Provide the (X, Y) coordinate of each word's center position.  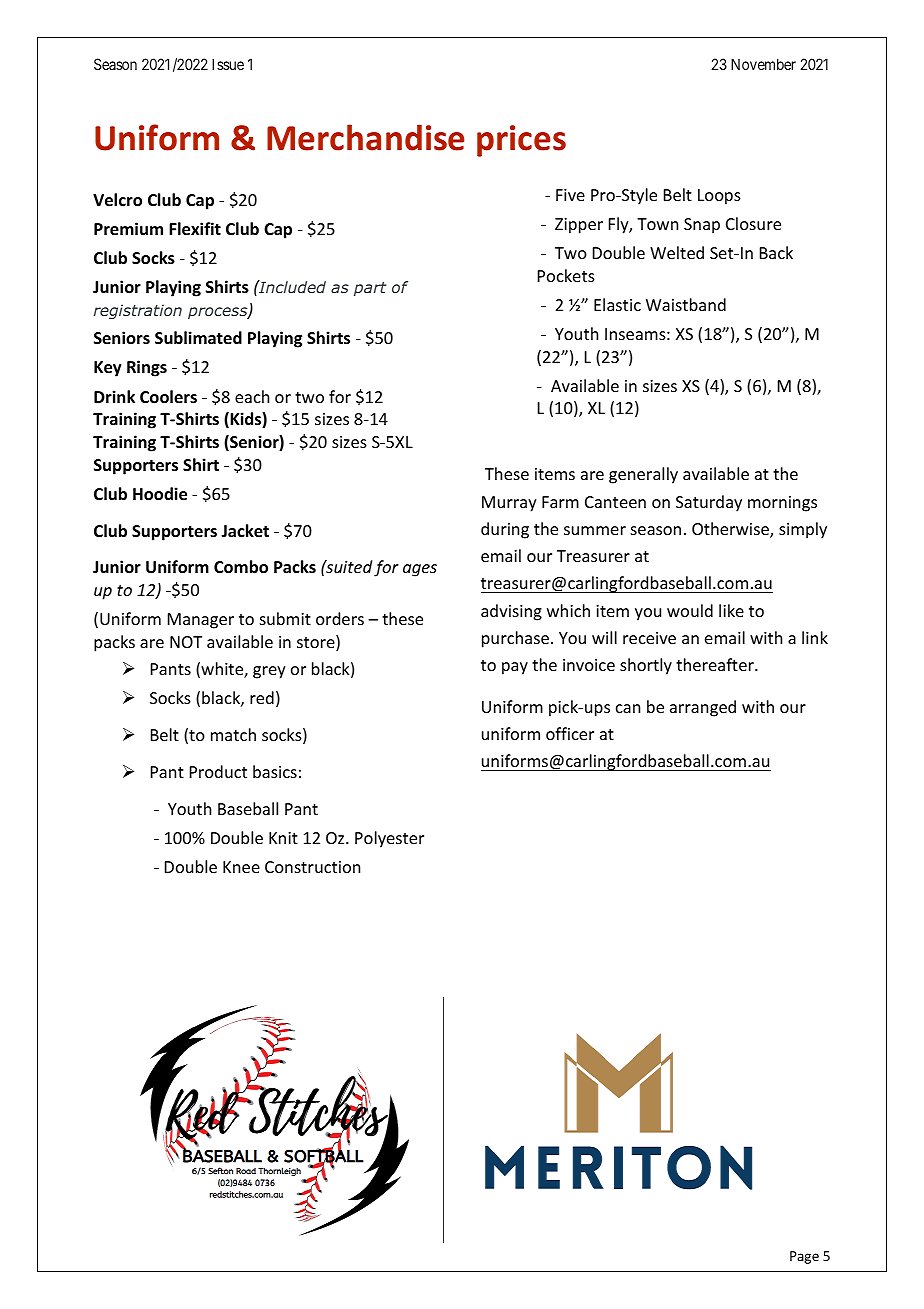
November (763, 64)
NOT (186, 642)
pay (515, 668)
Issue (228, 64)
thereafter (716, 664)
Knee (241, 867)
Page (804, 1257)
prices (521, 141)
